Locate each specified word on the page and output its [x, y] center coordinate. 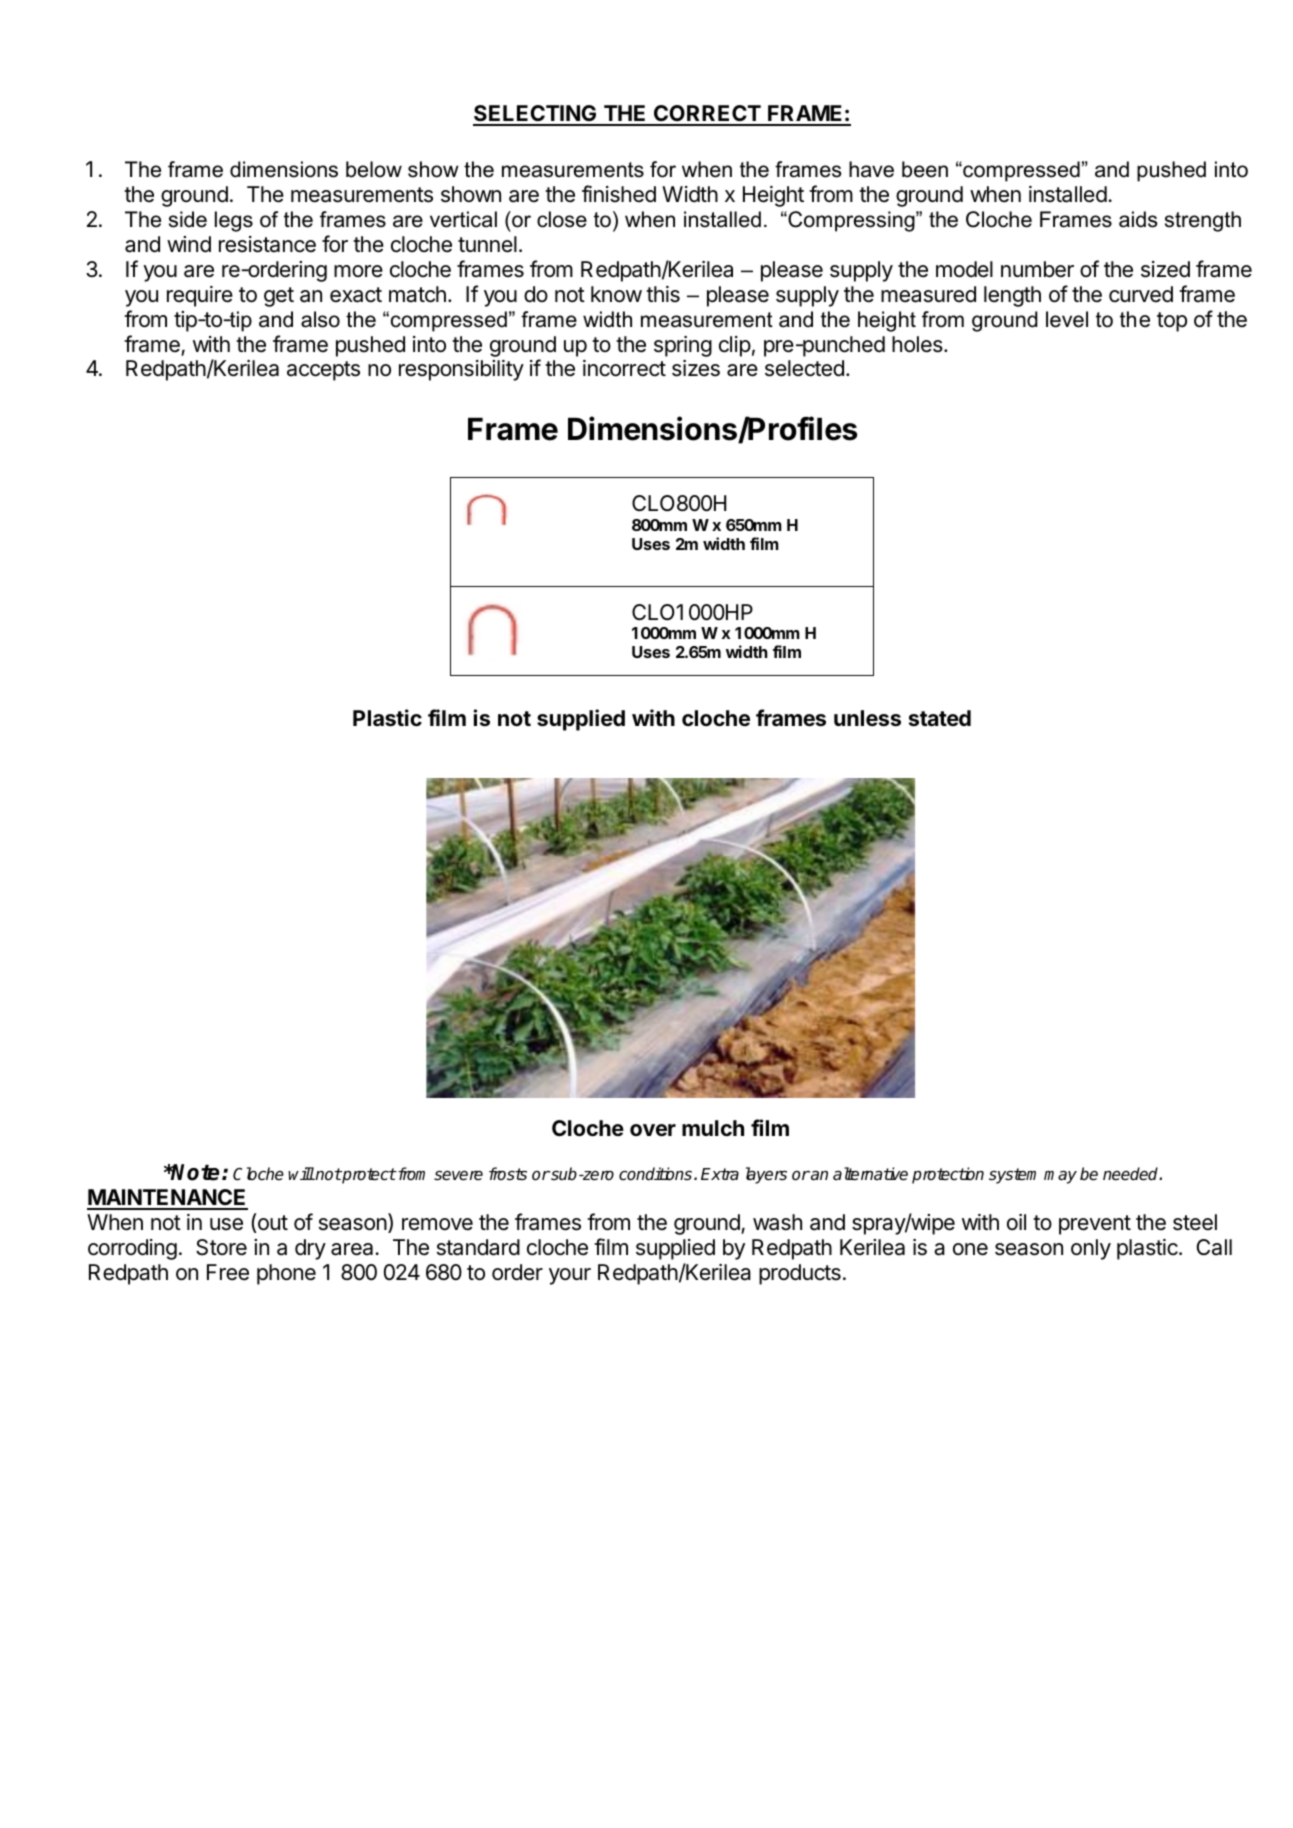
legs [234, 221]
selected [804, 368]
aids [1138, 219]
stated [940, 718]
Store [221, 1247]
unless [867, 718]
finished [619, 194]
